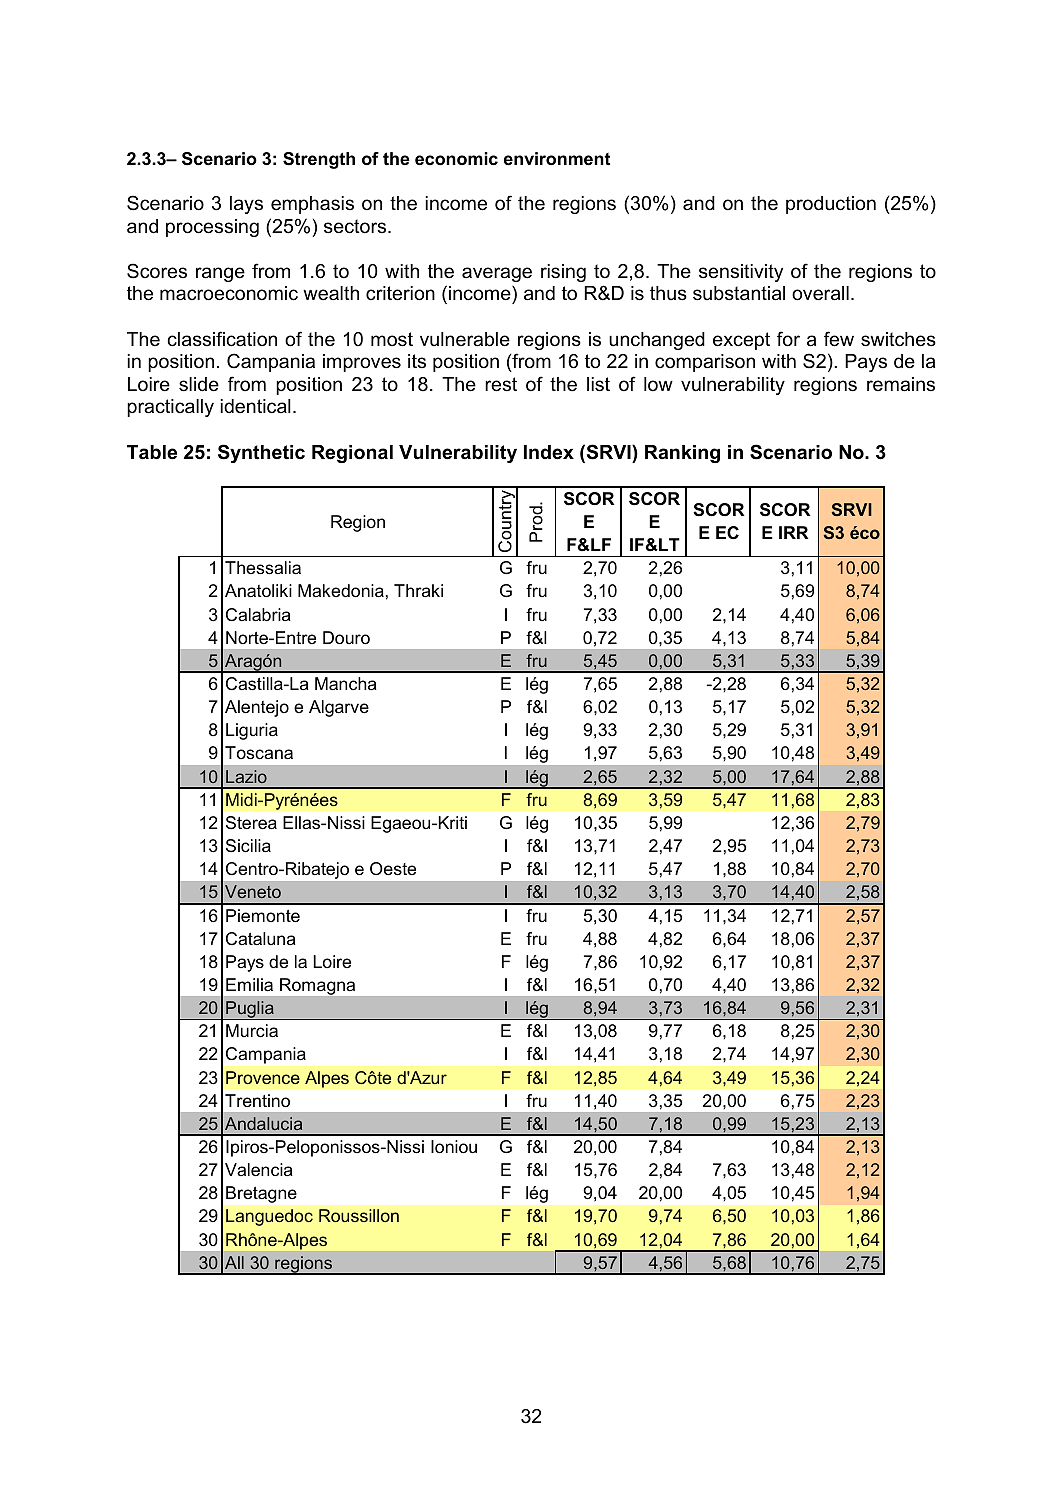 This image has height=1504, width=1063. I want to click on Valencia, so click(259, 1170).
